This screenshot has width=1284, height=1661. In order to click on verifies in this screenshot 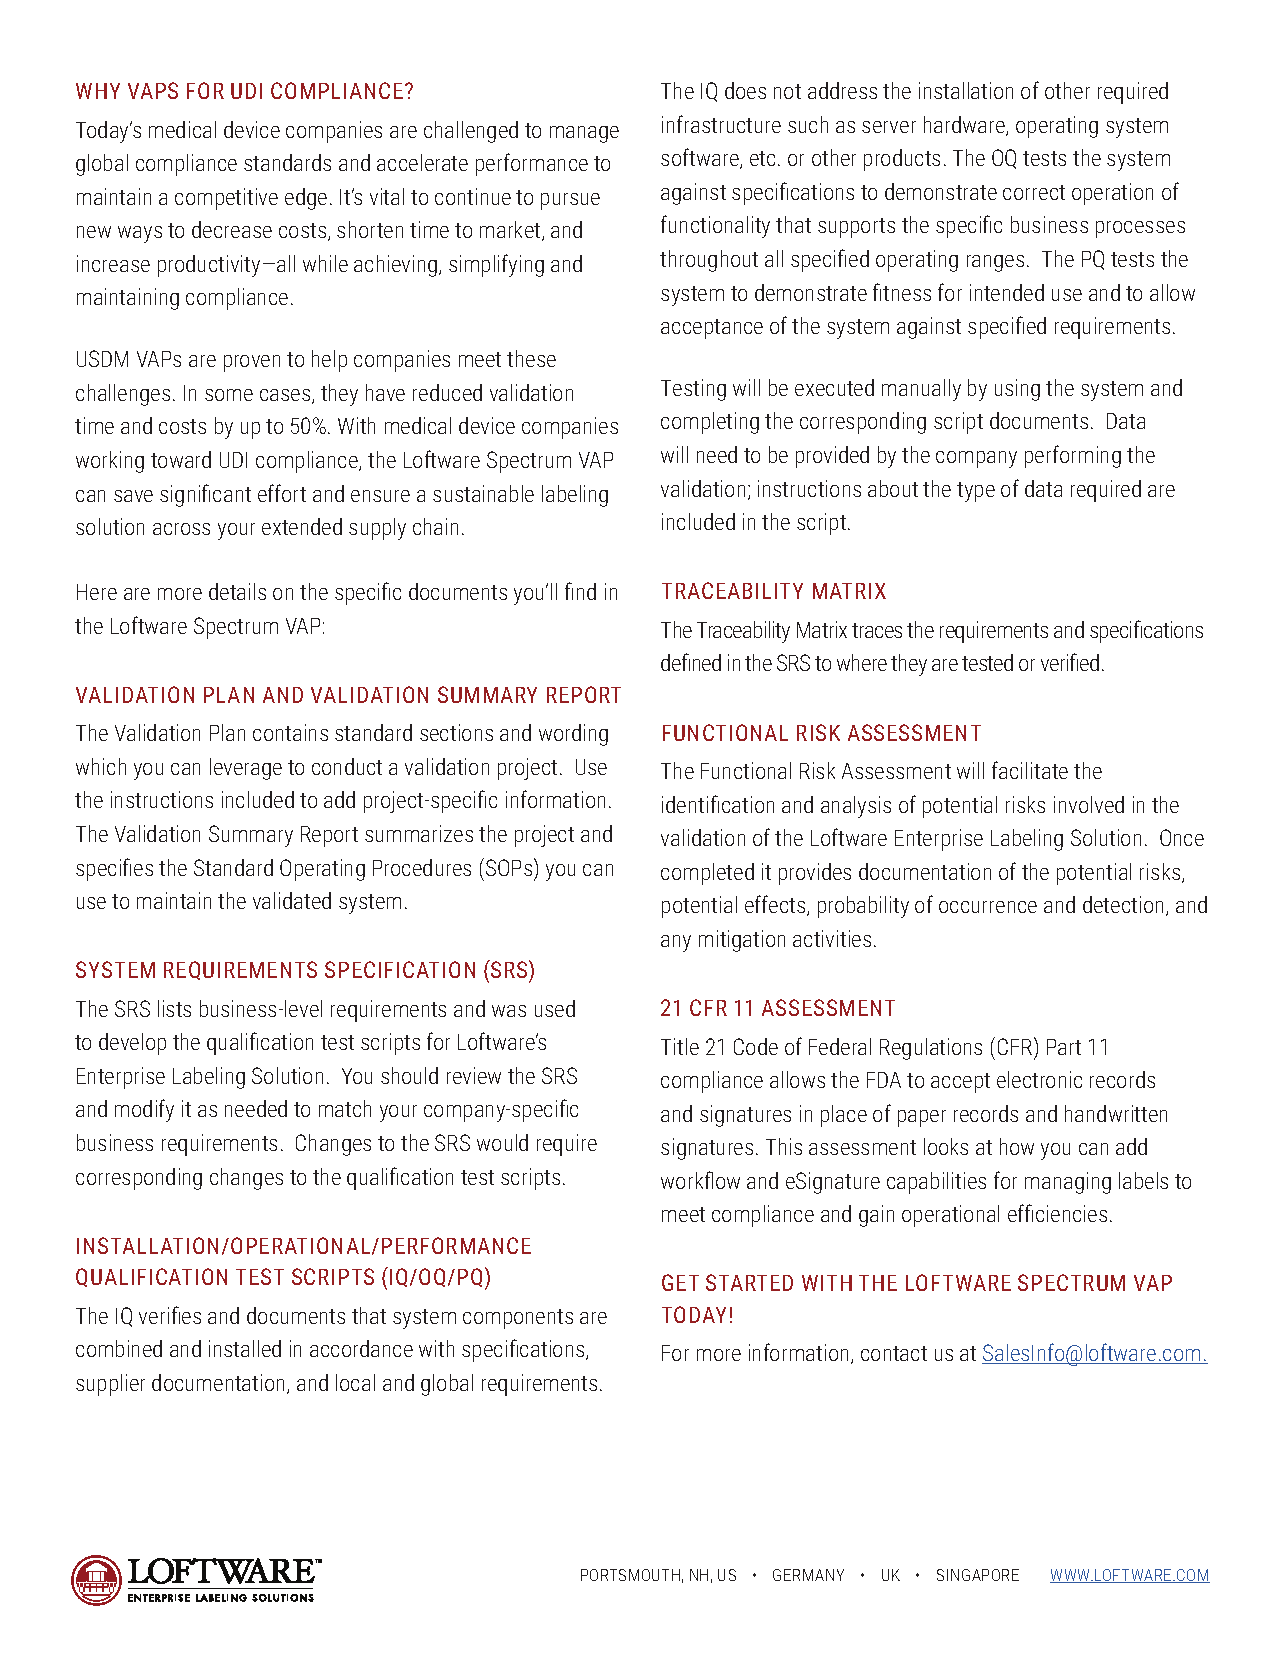, I will do `click(170, 1315)`.
